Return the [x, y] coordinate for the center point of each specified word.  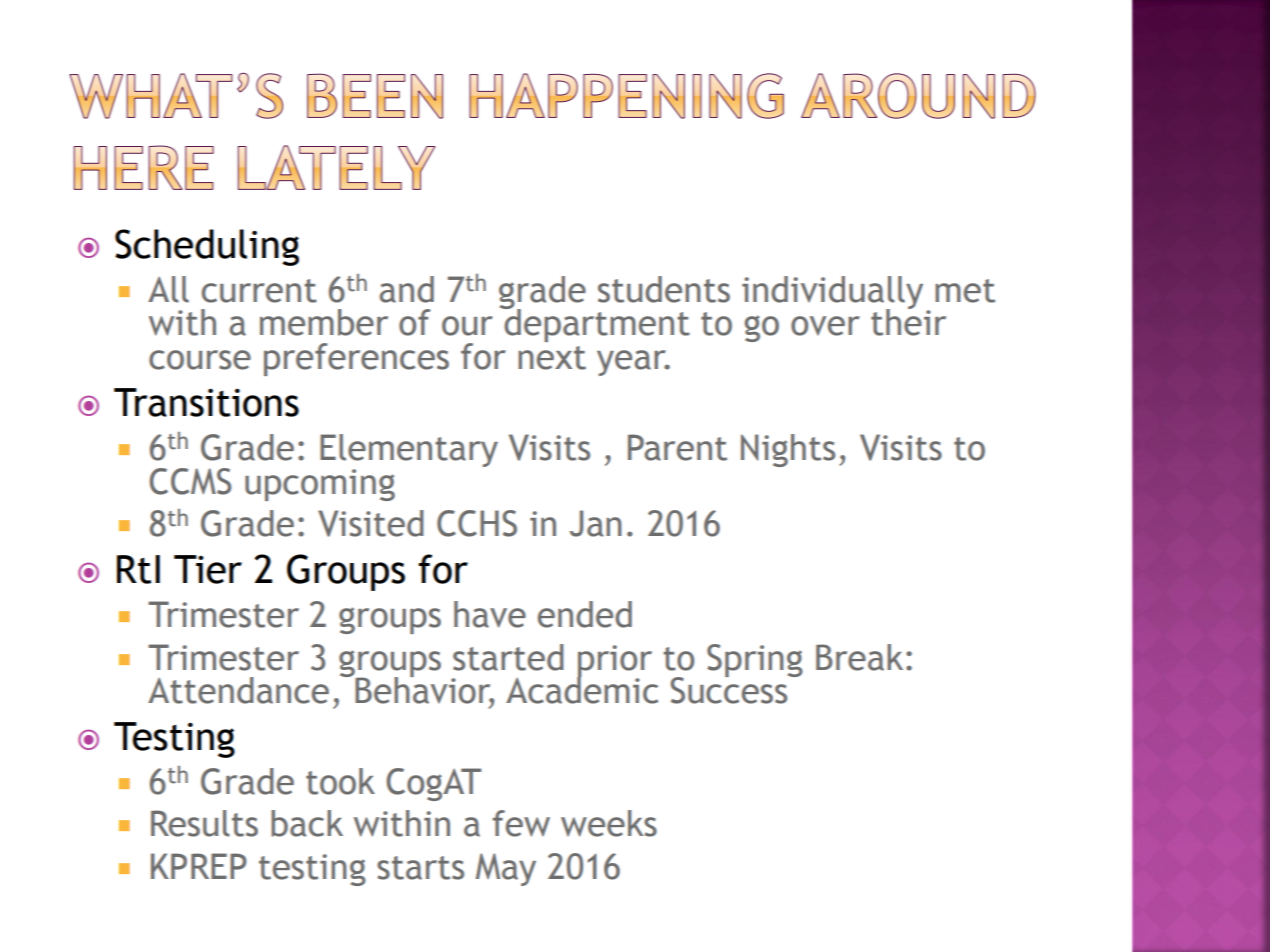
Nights [788, 450]
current [259, 291]
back [307, 823]
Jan [596, 523]
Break [859, 657]
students [664, 289]
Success [730, 689]
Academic [582, 689]
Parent [677, 447]
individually [832, 293]
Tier [208, 569]
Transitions [206, 402]
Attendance [238, 690]
